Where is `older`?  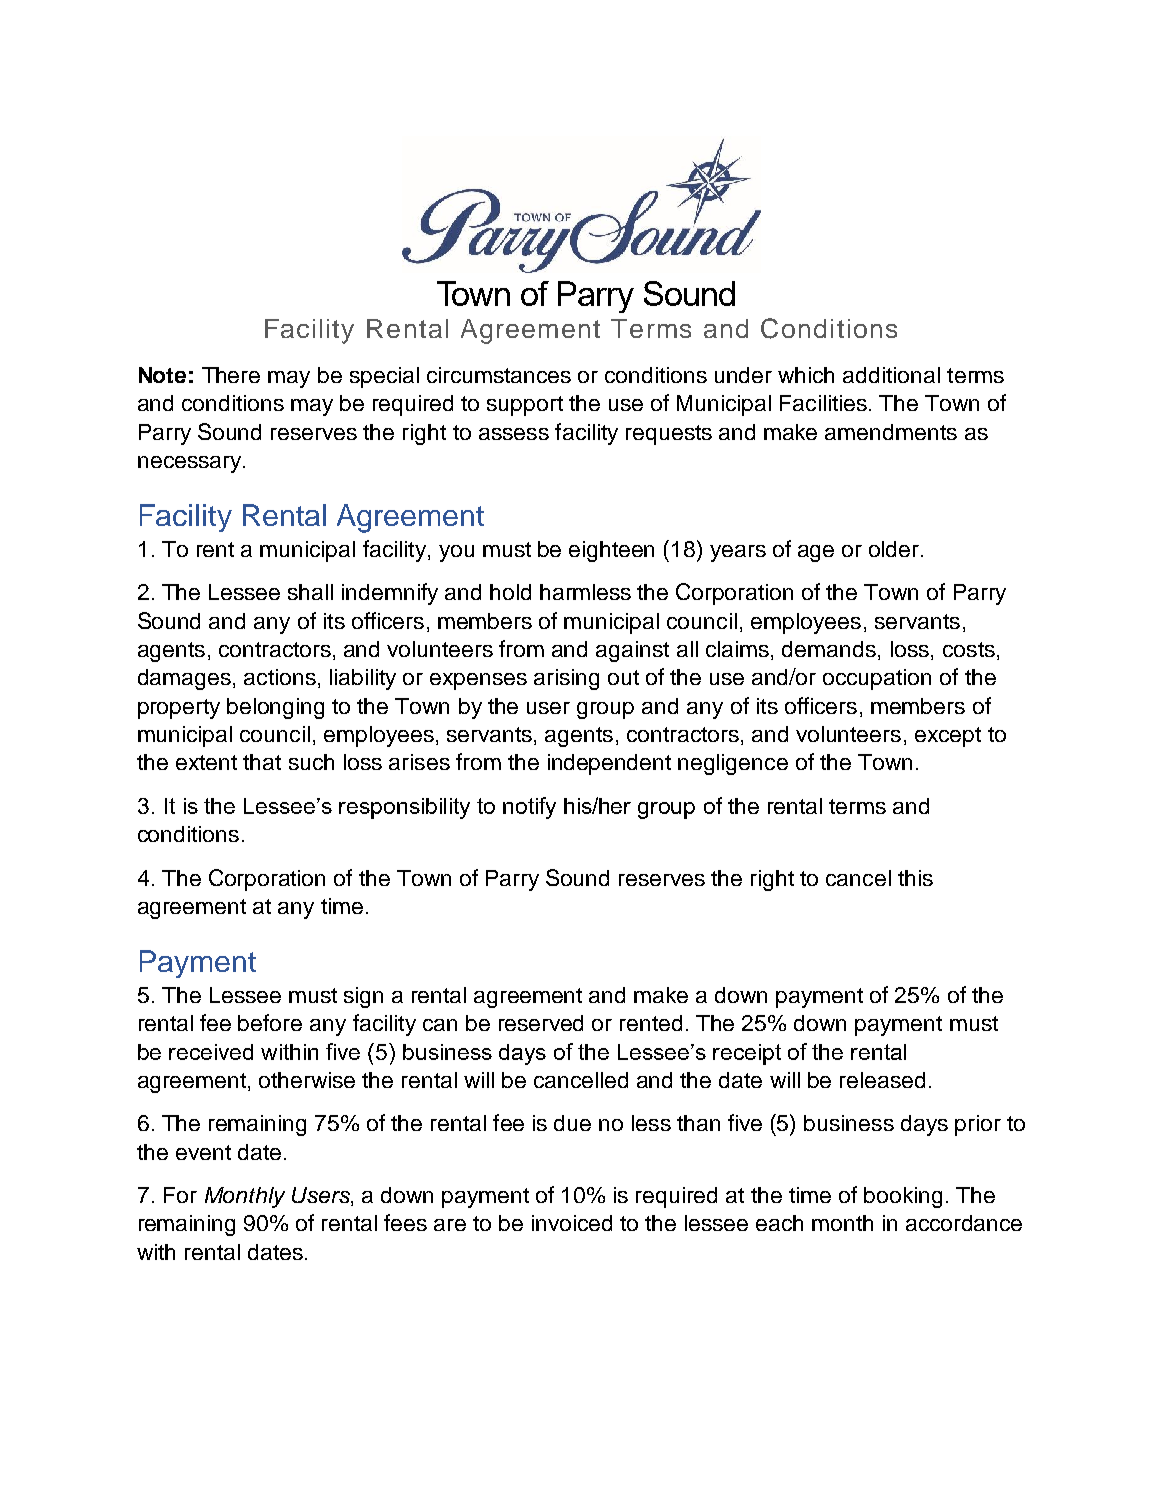 older is located at coordinates (895, 549).
